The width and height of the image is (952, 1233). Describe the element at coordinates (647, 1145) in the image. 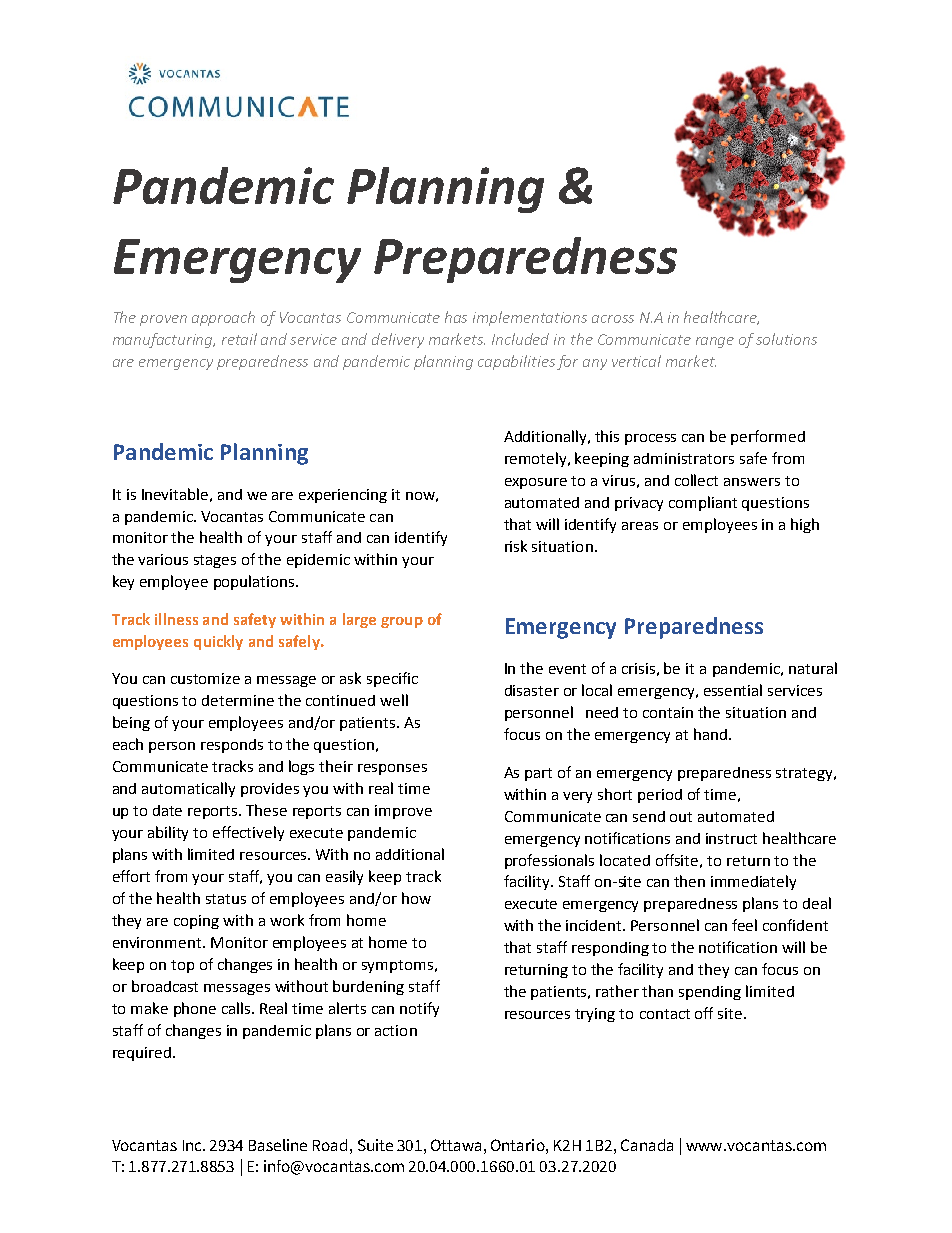

I see `Canada` at that location.
